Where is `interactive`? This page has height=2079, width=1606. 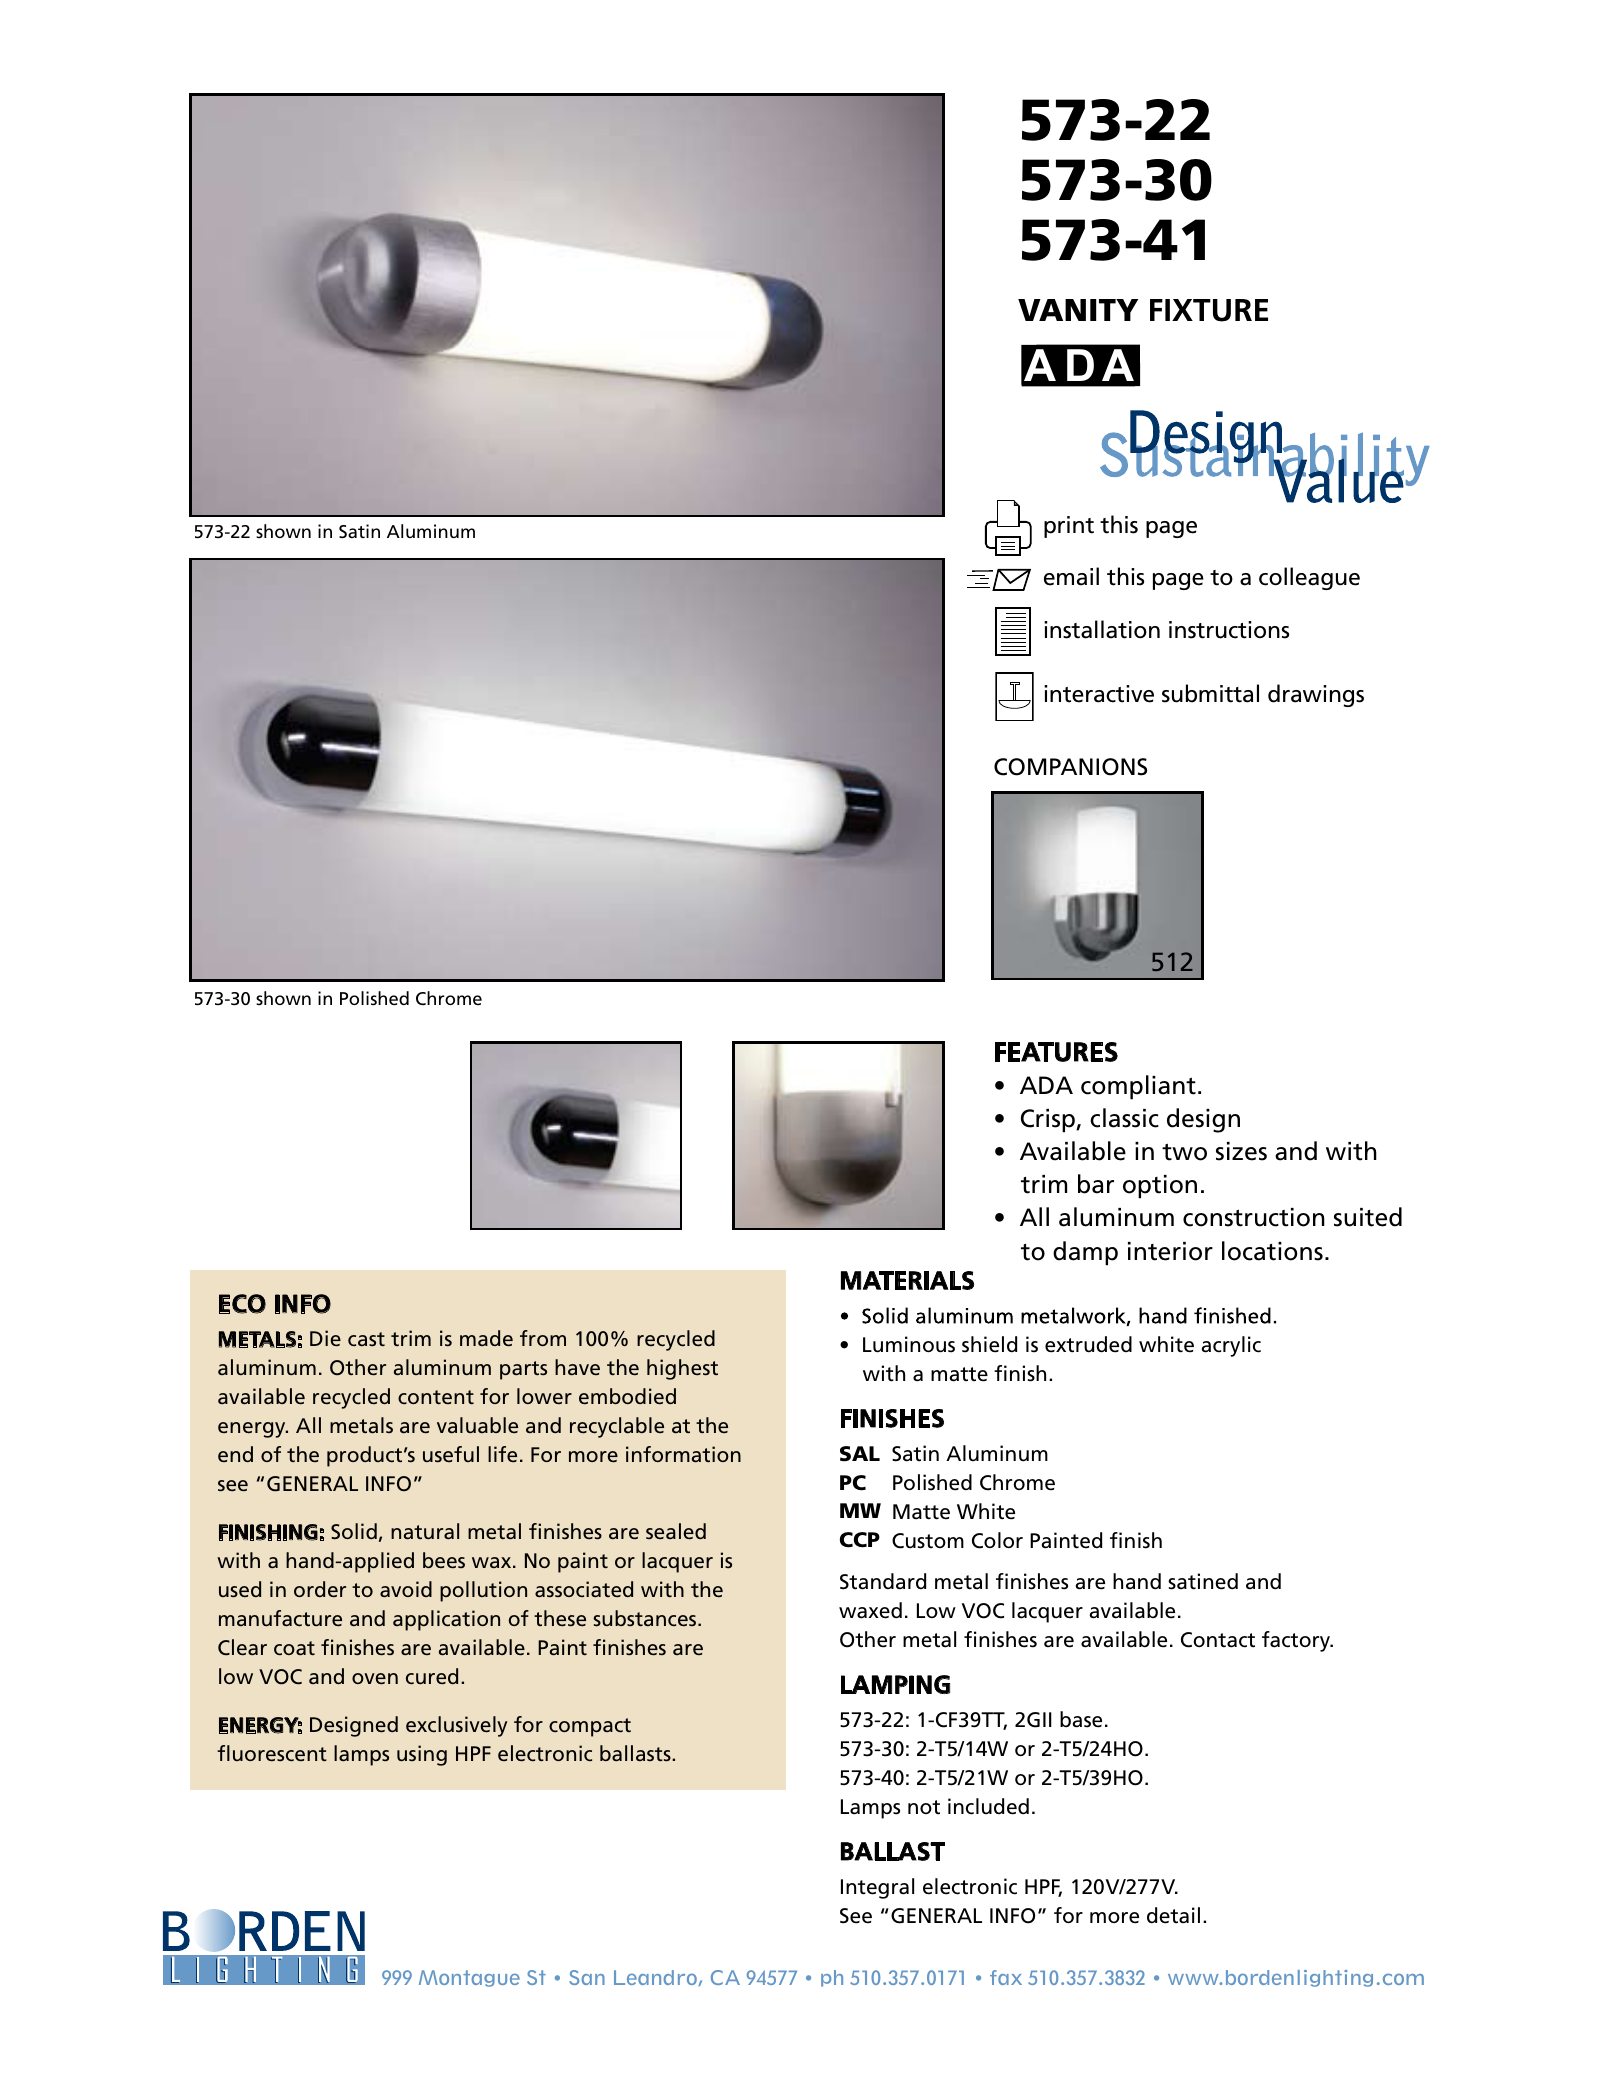 interactive is located at coordinates (1099, 694).
